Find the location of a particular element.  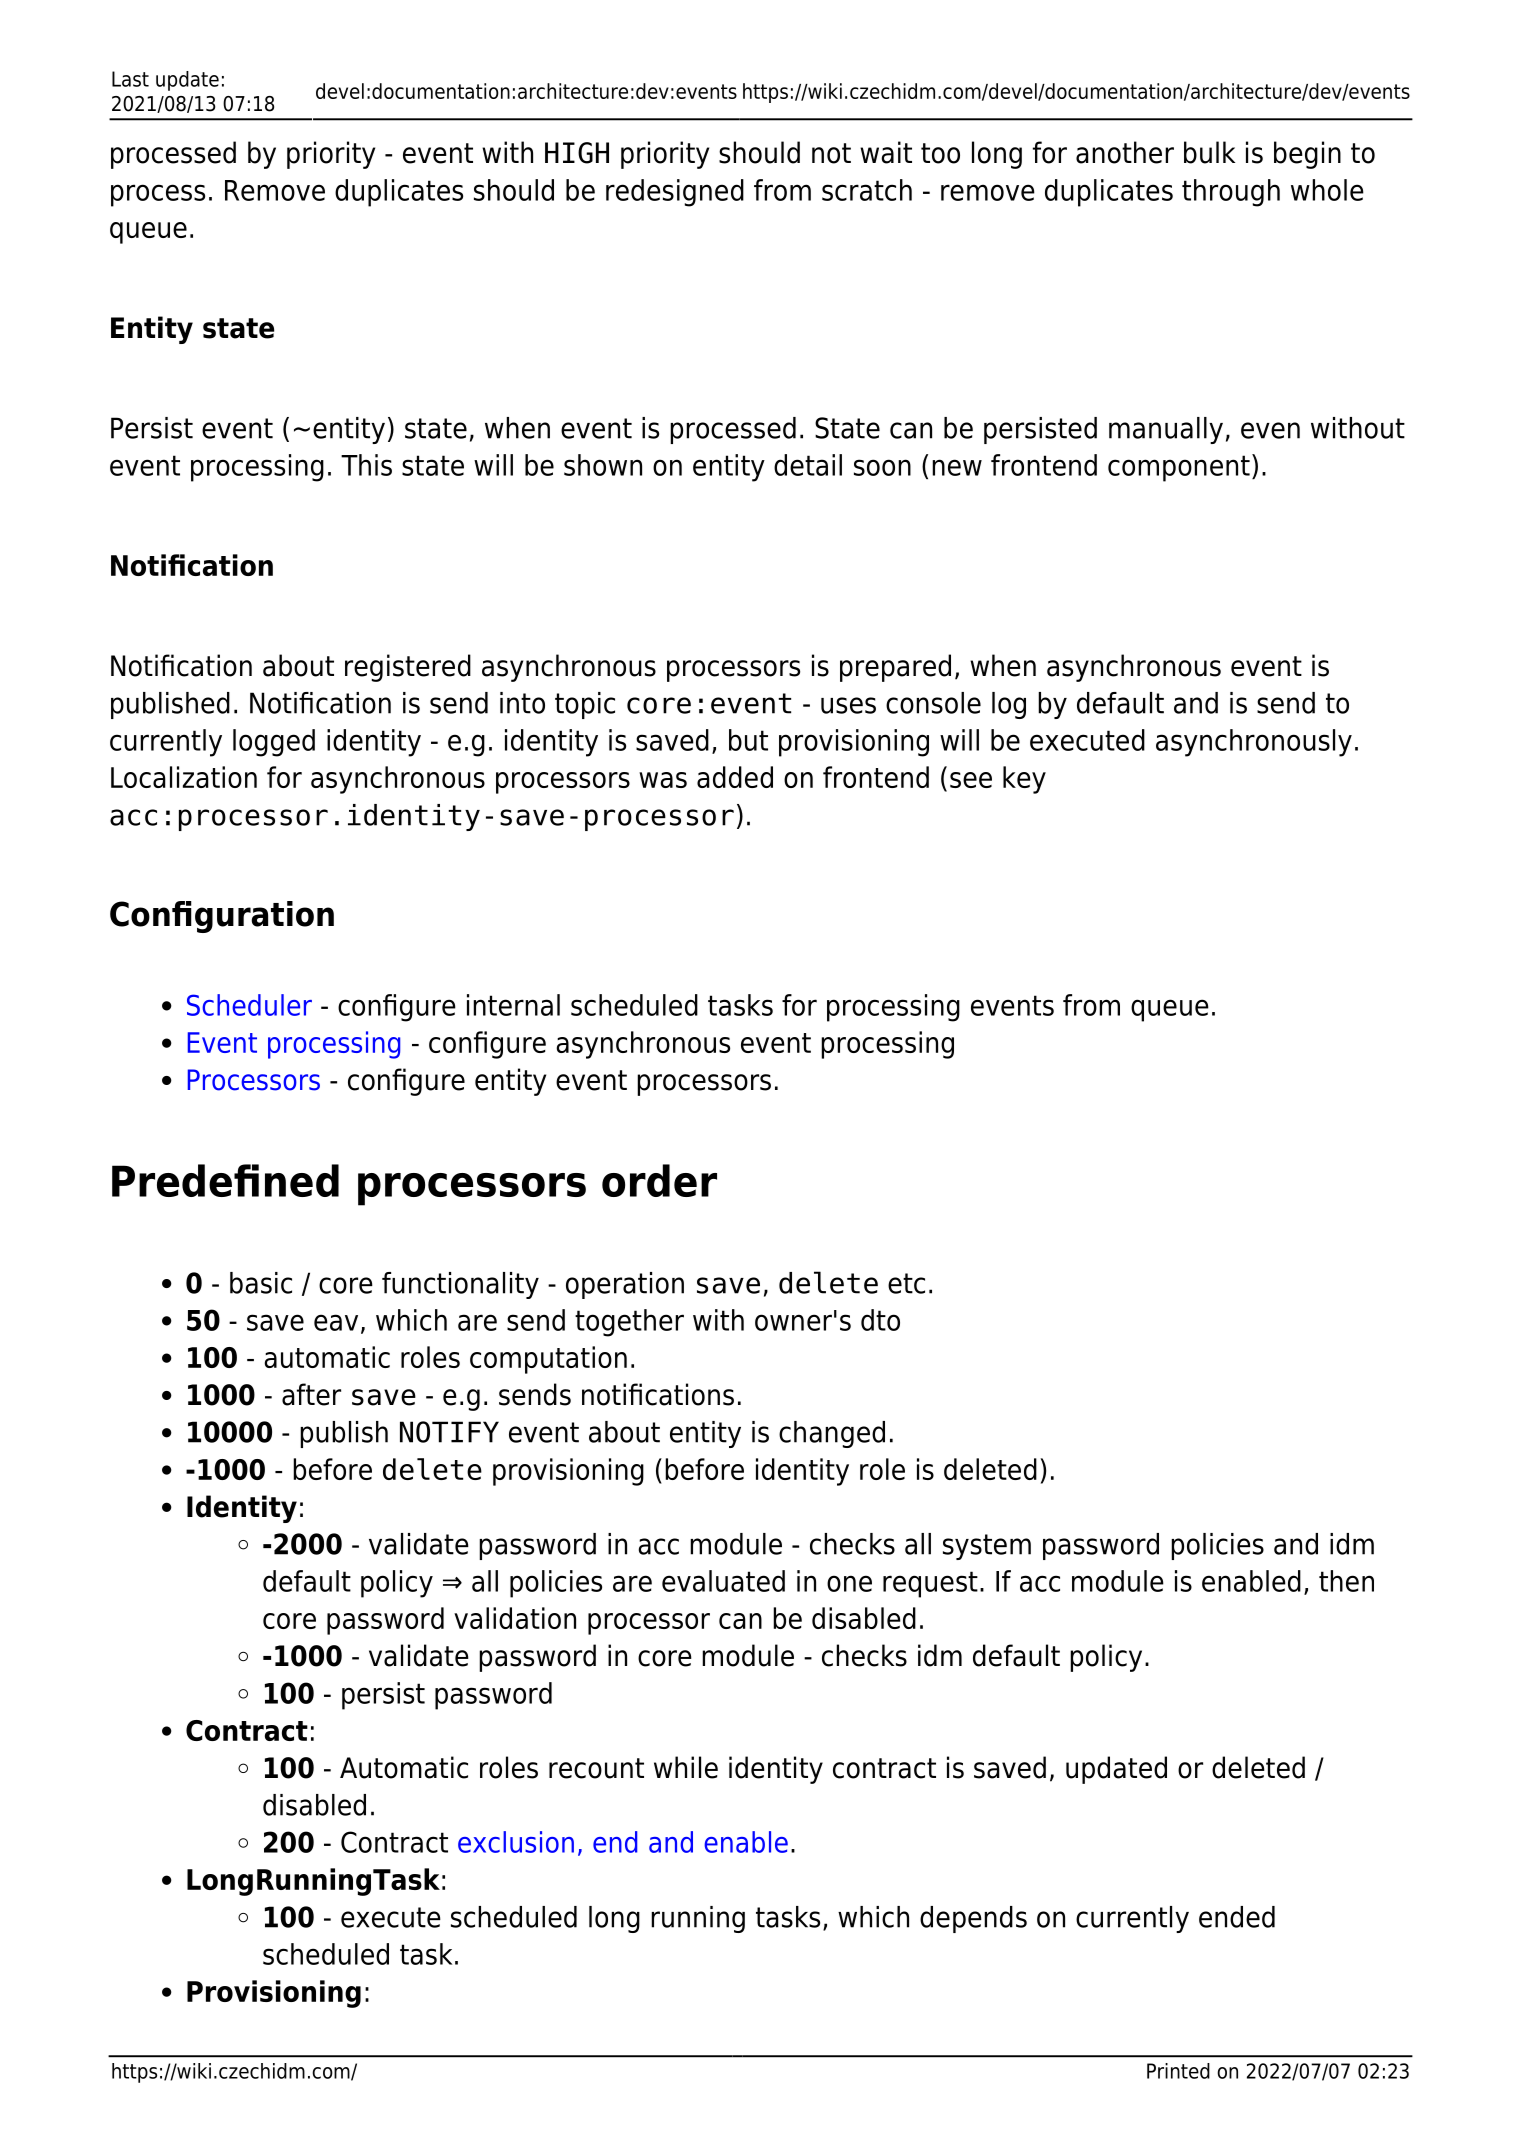

depends is located at coordinates (973, 1919).
